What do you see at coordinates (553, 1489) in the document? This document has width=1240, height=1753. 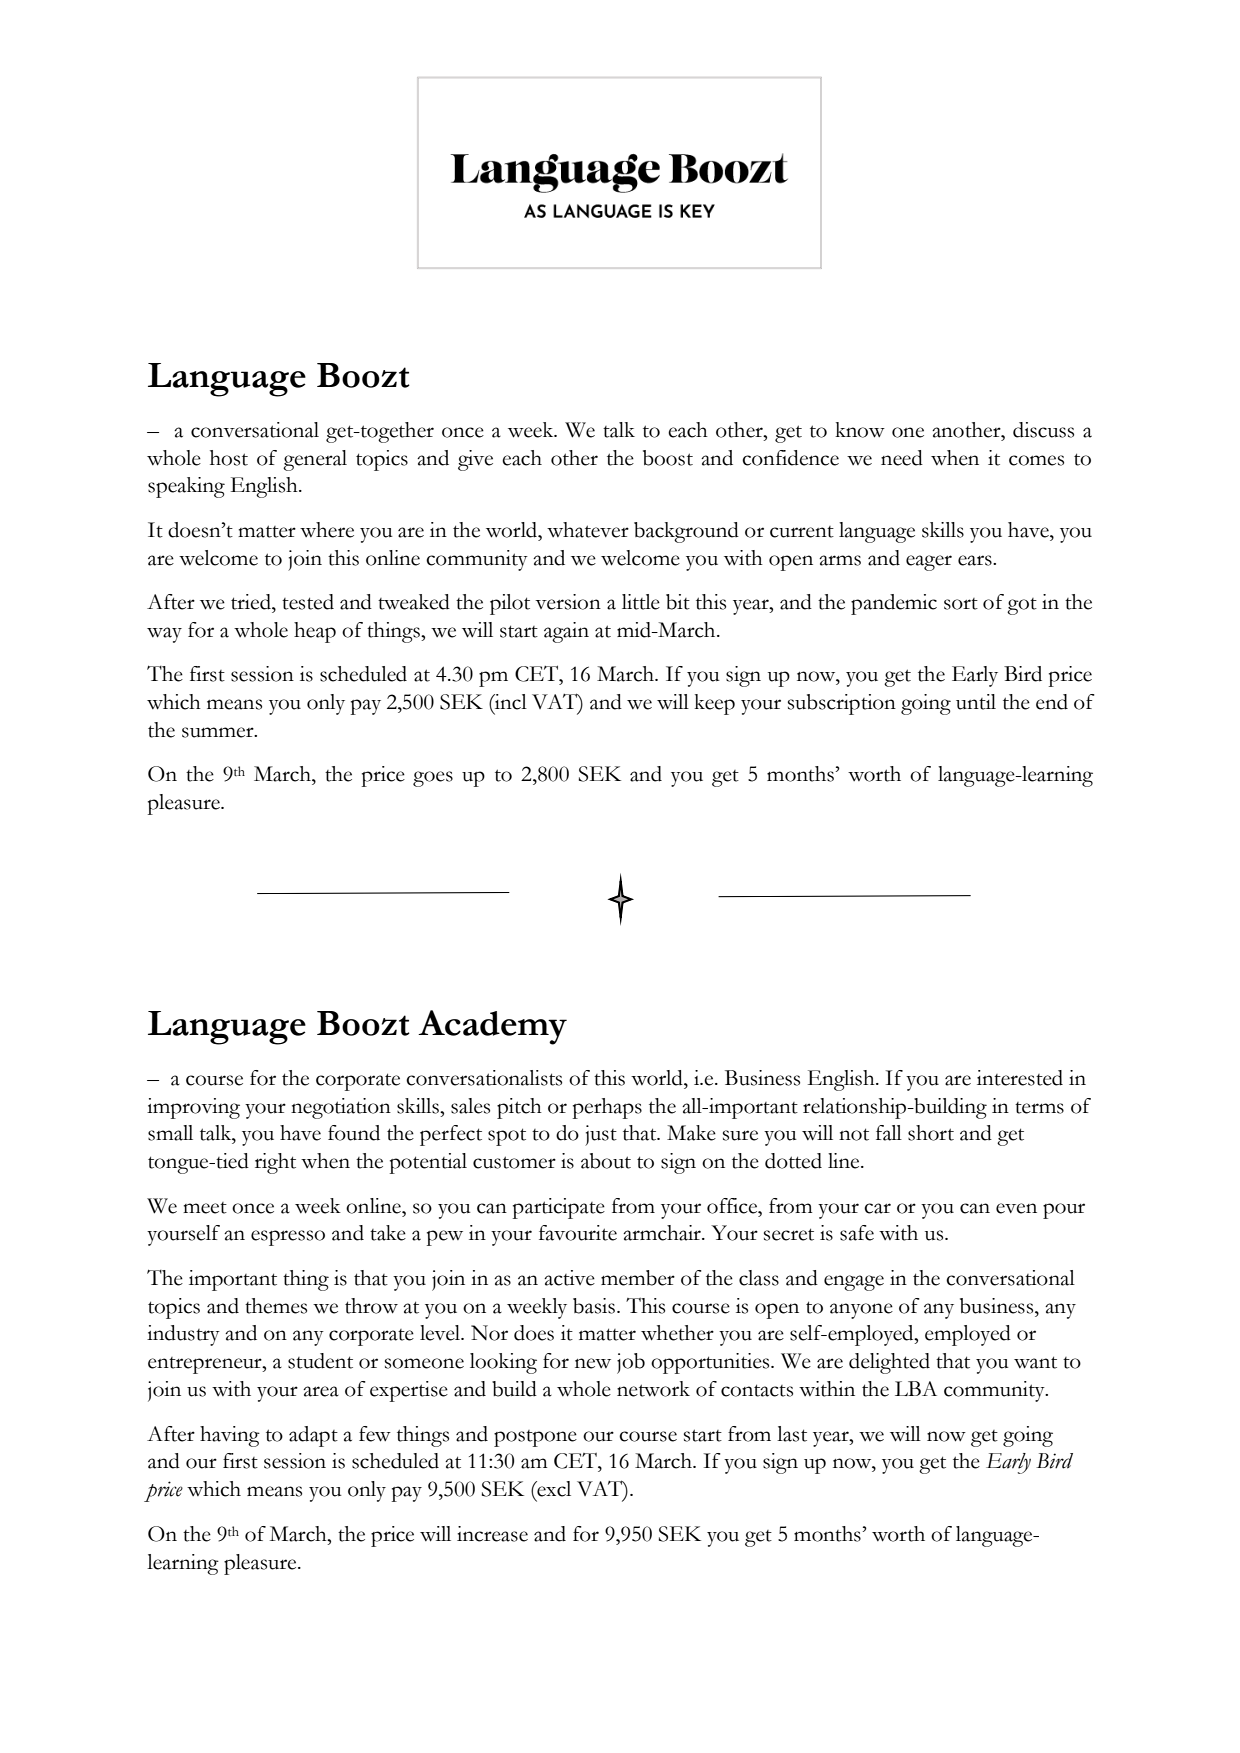 I see `excl` at bounding box center [553, 1489].
